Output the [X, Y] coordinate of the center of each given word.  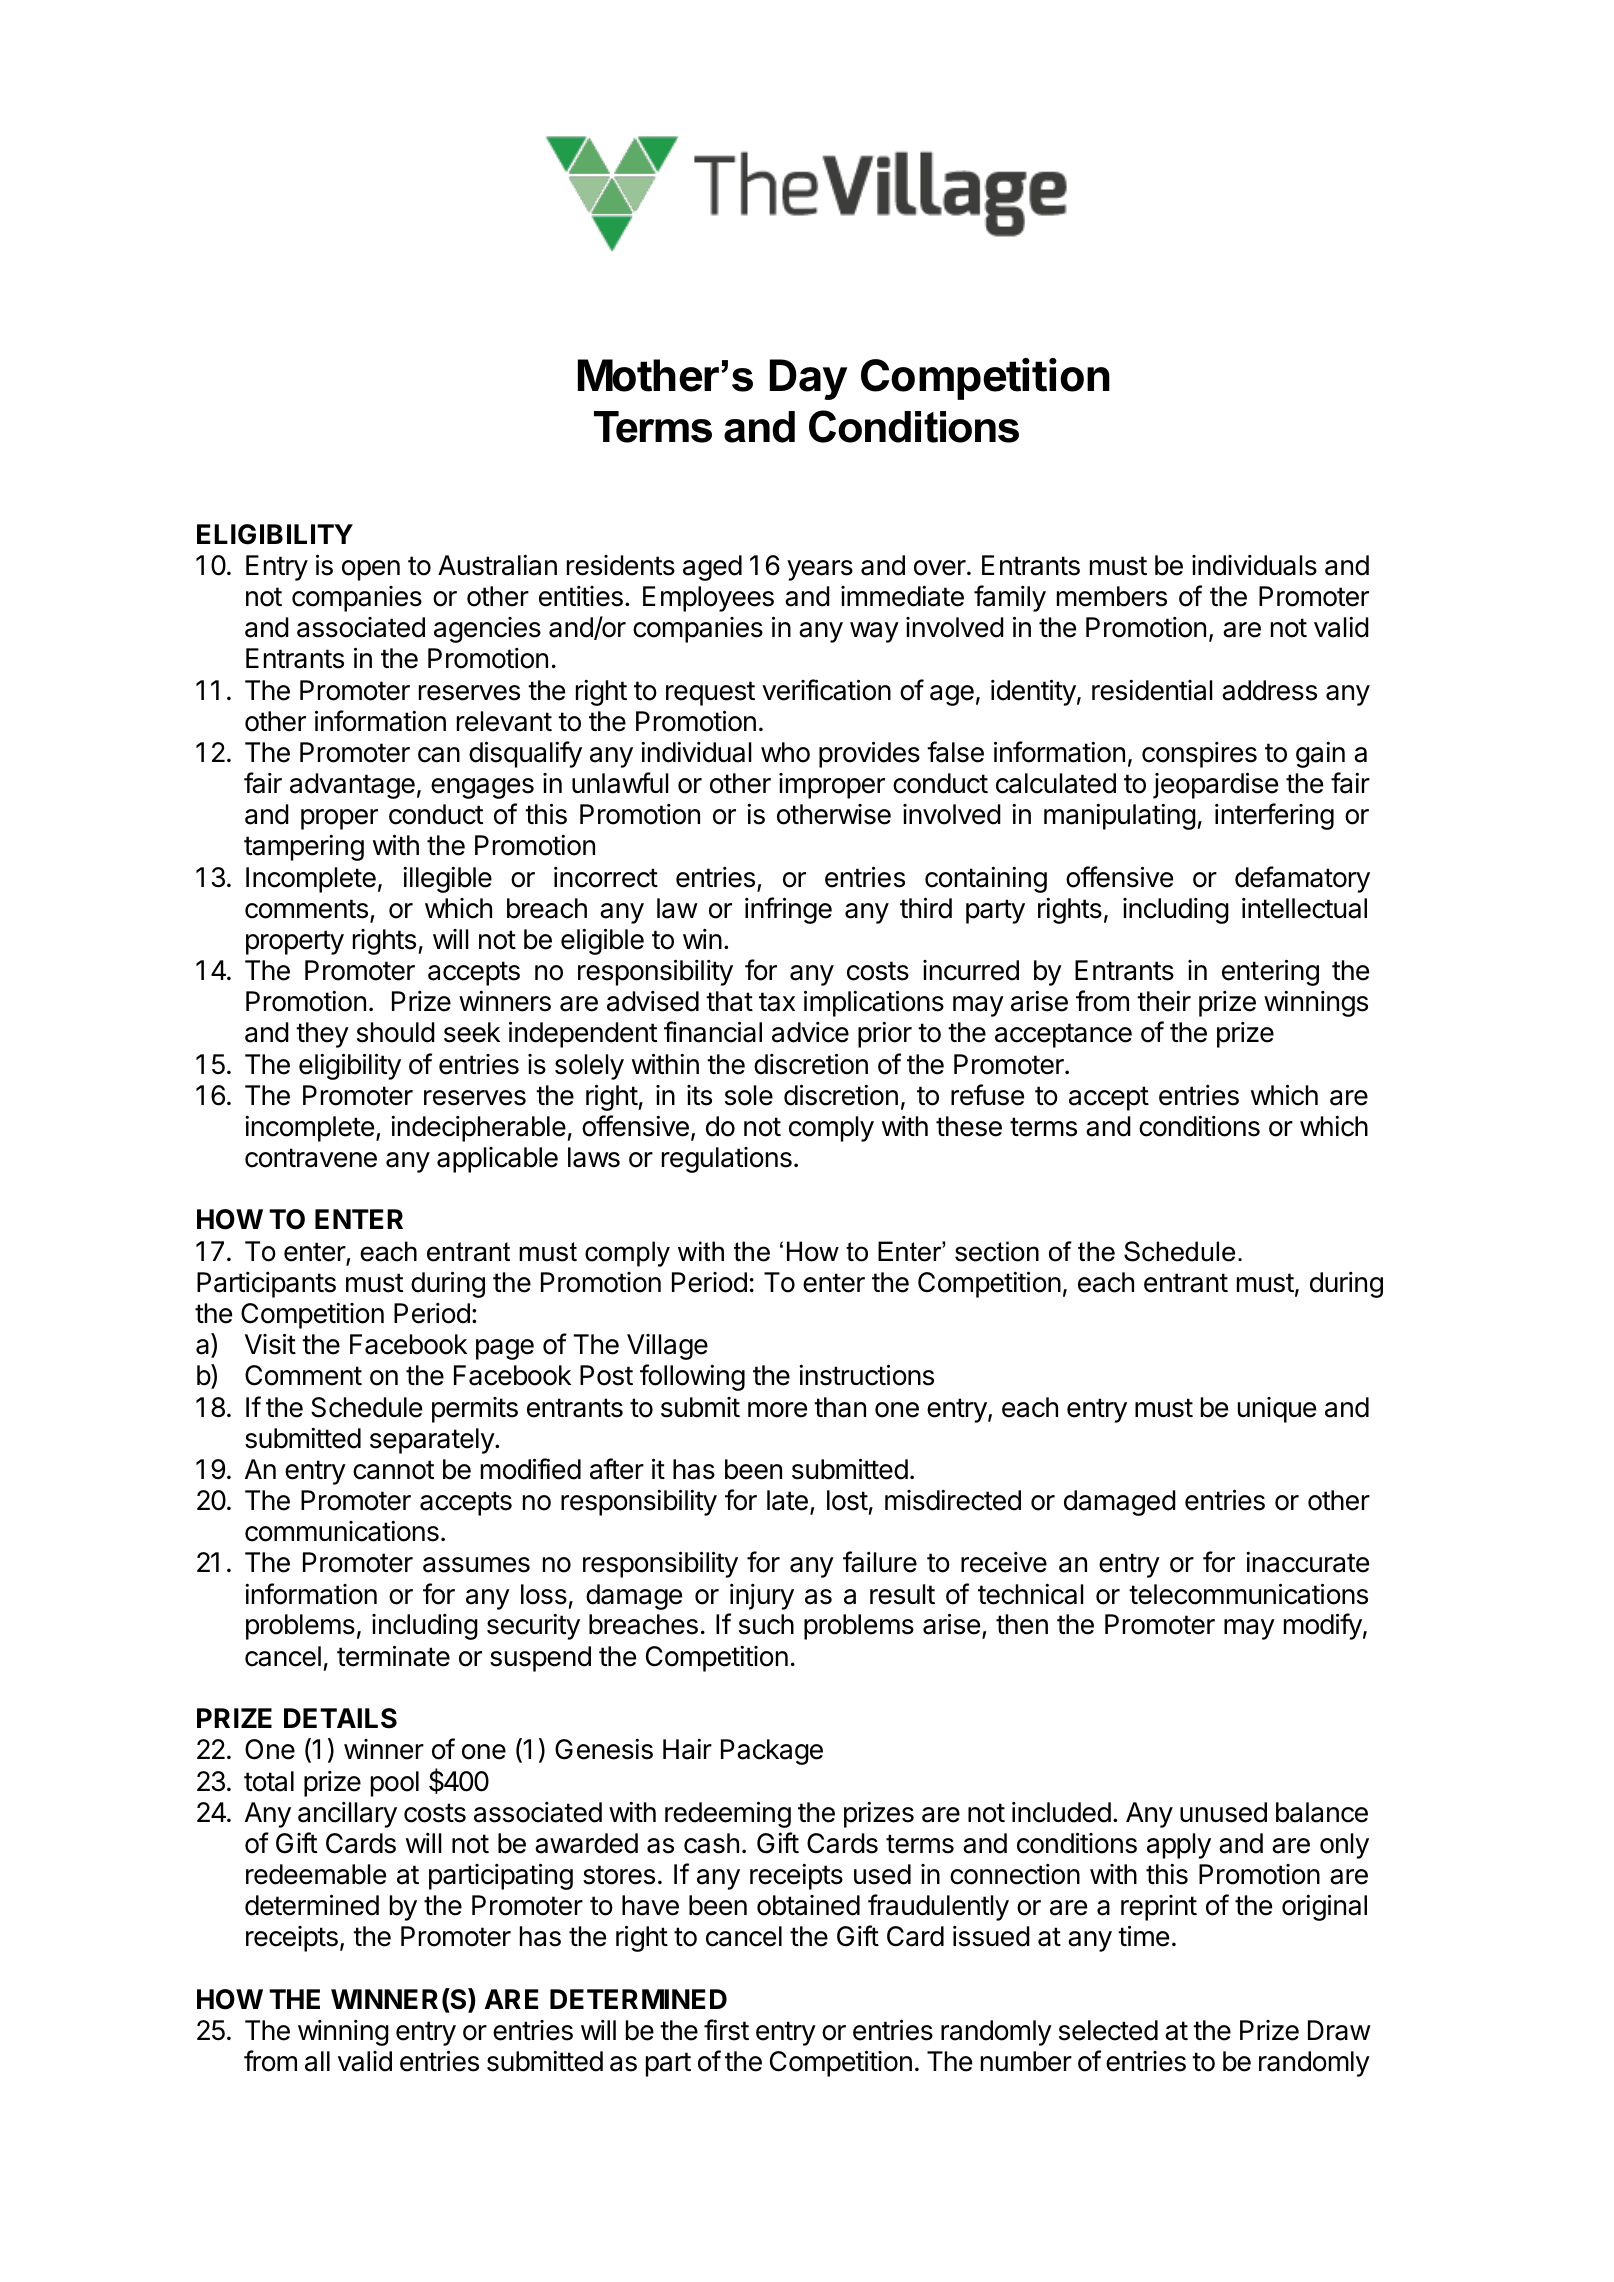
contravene [311, 1158]
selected [1108, 2030]
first [726, 2030]
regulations [727, 1160]
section [997, 1251]
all [317, 2061]
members [1112, 596]
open [371, 570]
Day [808, 379]
